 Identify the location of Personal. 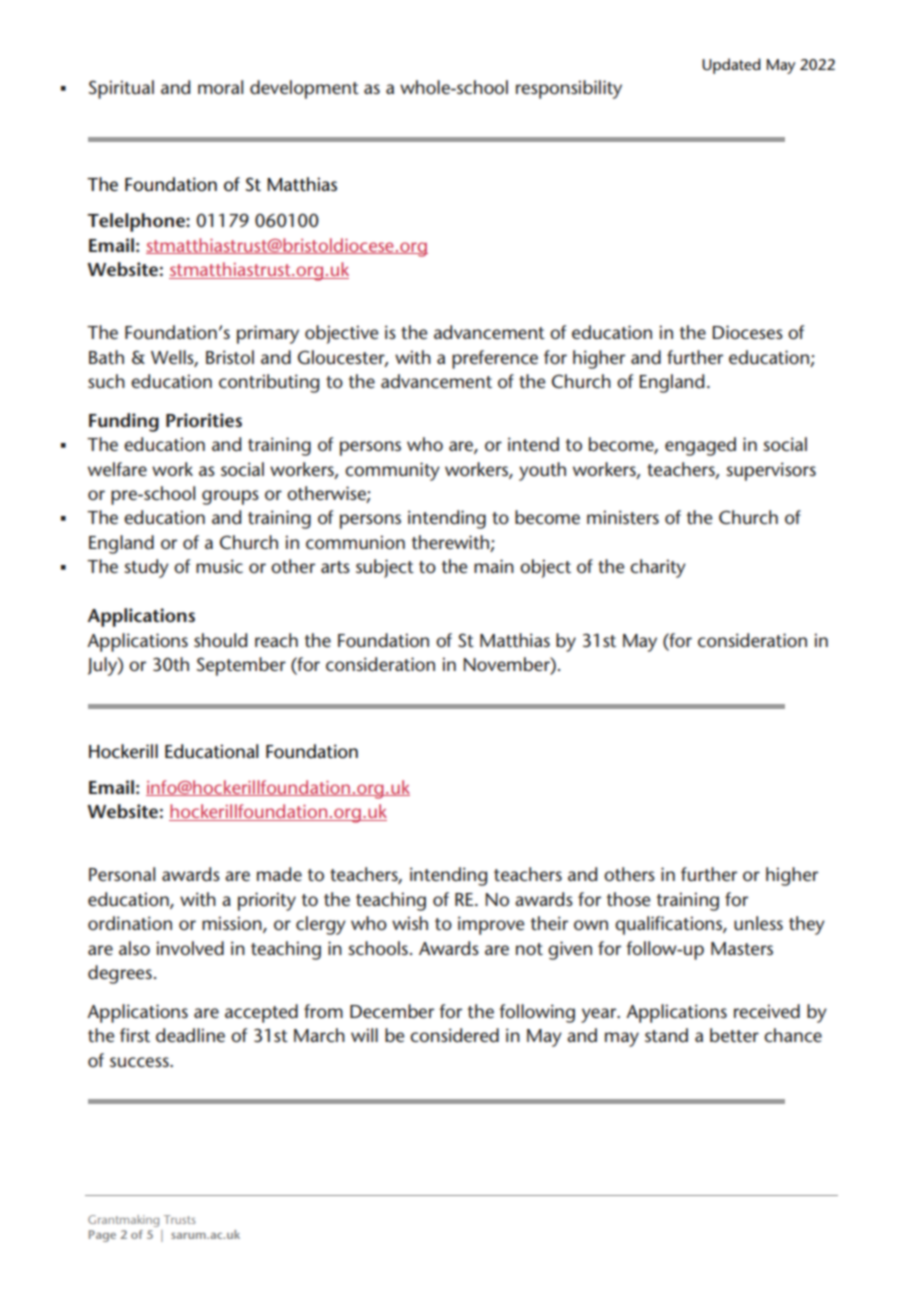
(122, 874).
